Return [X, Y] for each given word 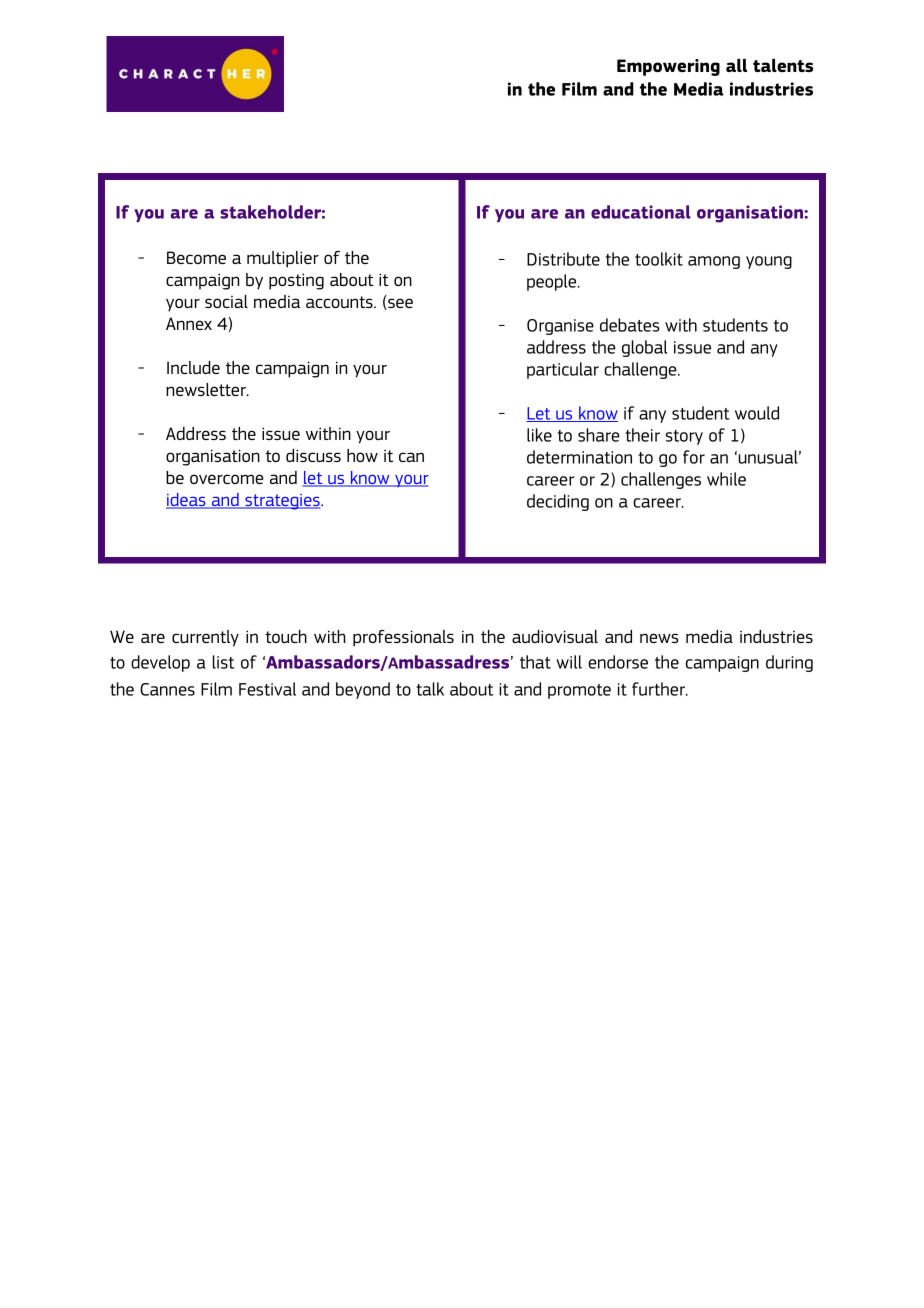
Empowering [668, 67]
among [714, 262]
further [660, 689]
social [226, 301]
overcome [227, 479]
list [223, 662]
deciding [558, 502]
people [553, 282]
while [726, 479]
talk [430, 689]
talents [783, 65]
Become [196, 257]
